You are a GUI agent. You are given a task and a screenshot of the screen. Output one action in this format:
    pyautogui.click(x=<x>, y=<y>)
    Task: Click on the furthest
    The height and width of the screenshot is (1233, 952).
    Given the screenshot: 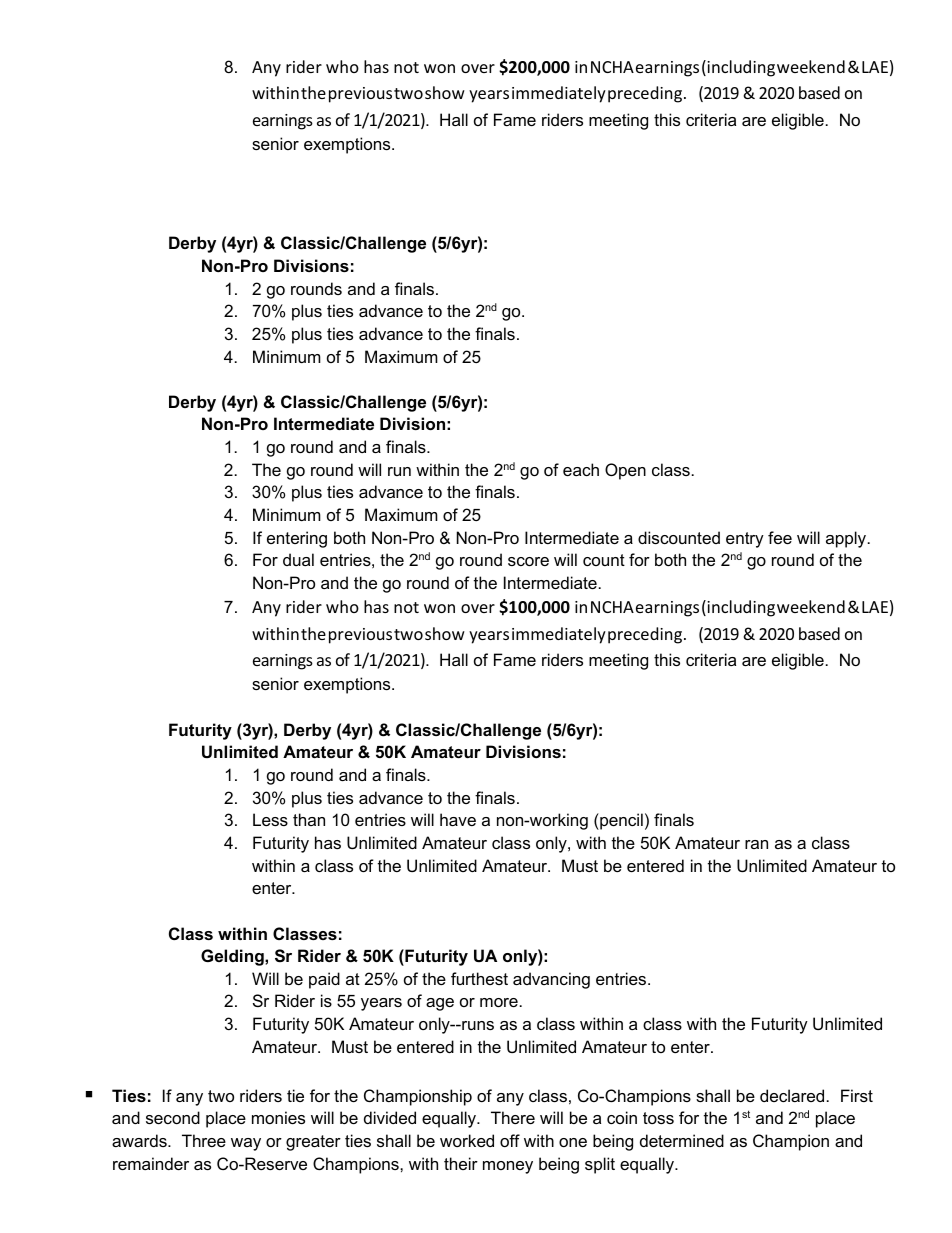 What is the action you would take?
    pyautogui.click(x=479, y=978)
